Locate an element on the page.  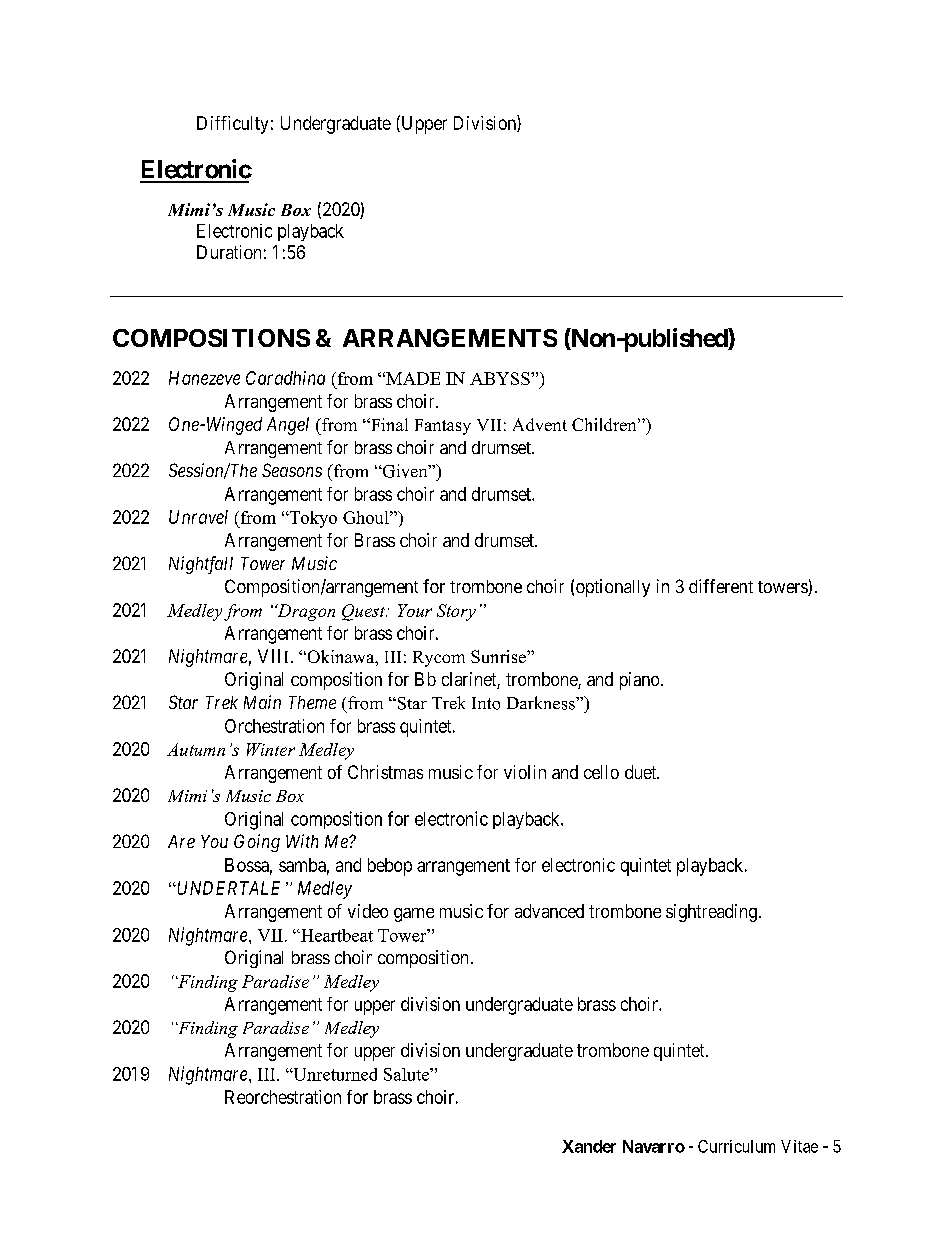
Advent is located at coordinates (540, 424).
